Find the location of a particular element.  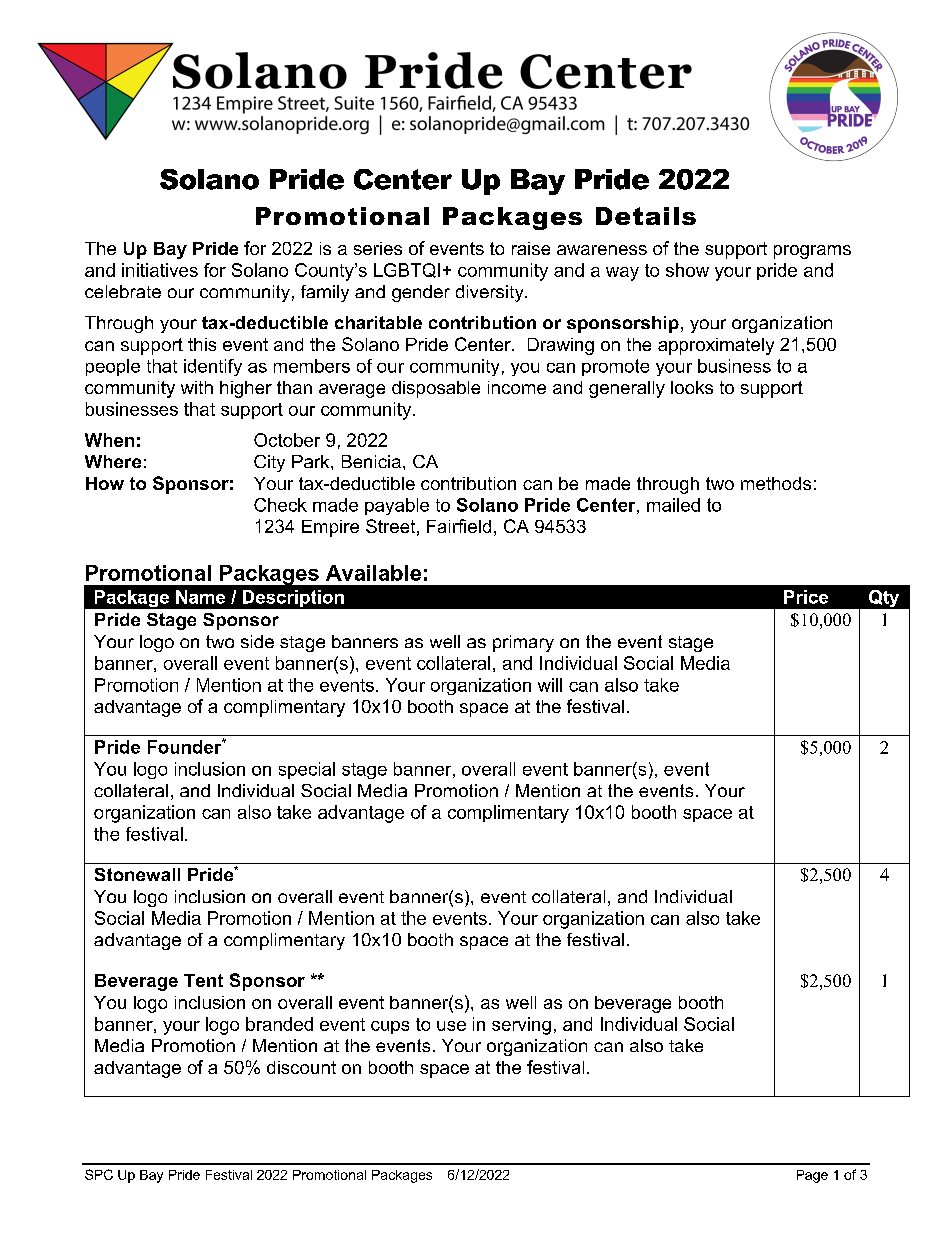

initiatives is located at coordinates (160, 270).
